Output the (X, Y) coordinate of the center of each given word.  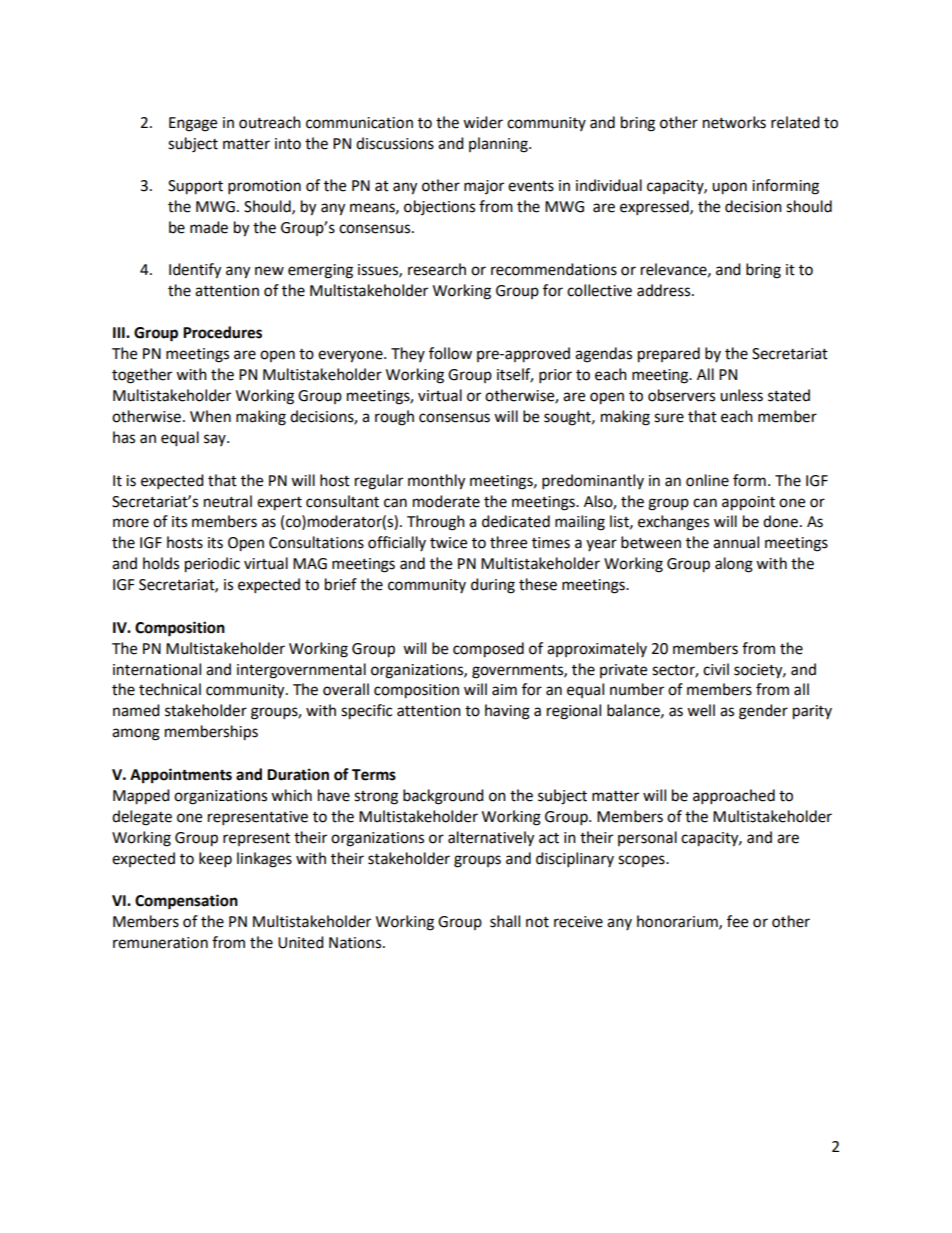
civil (716, 669)
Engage (193, 124)
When (210, 416)
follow (450, 353)
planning (499, 145)
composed (488, 650)
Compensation (186, 902)
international (157, 669)
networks (734, 122)
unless (741, 395)
